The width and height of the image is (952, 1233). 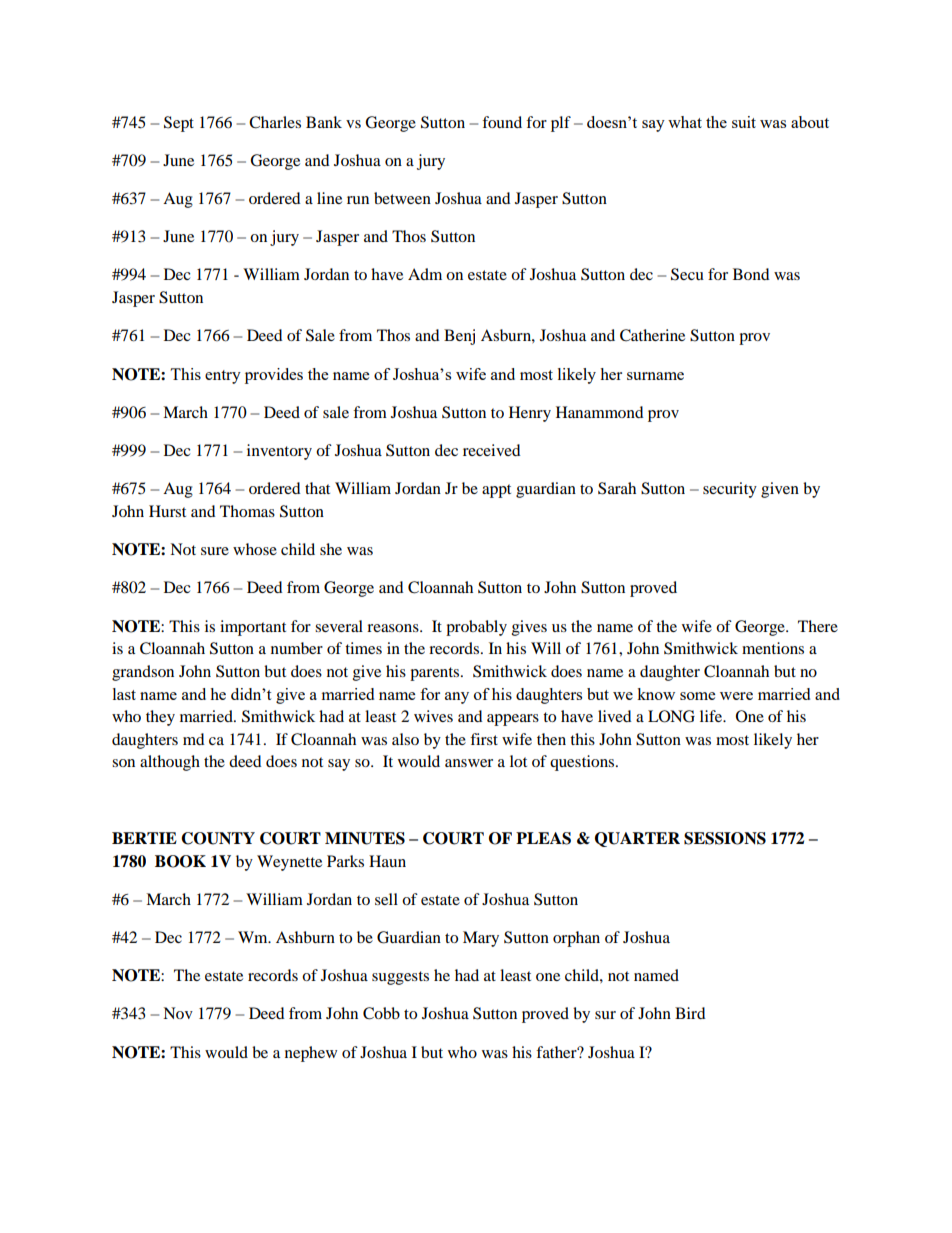 What do you see at coordinates (773, 648) in the image?
I see `mentions` at bounding box center [773, 648].
